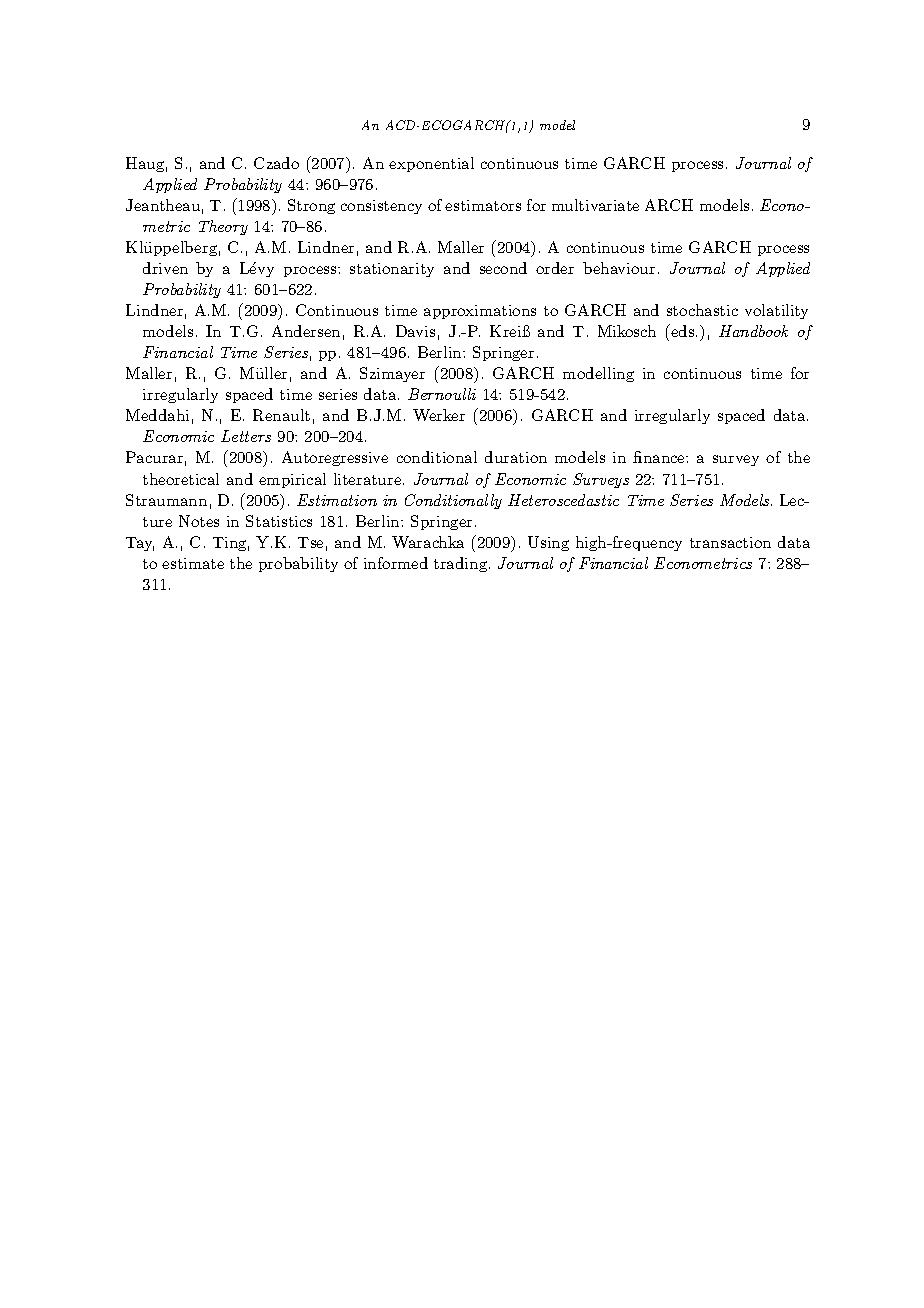 Image resolution: width=924 pixels, height=1308 pixels. What do you see at coordinates (480, 312) in the page?
I see `approximations` at bounding box center [480, 312].
